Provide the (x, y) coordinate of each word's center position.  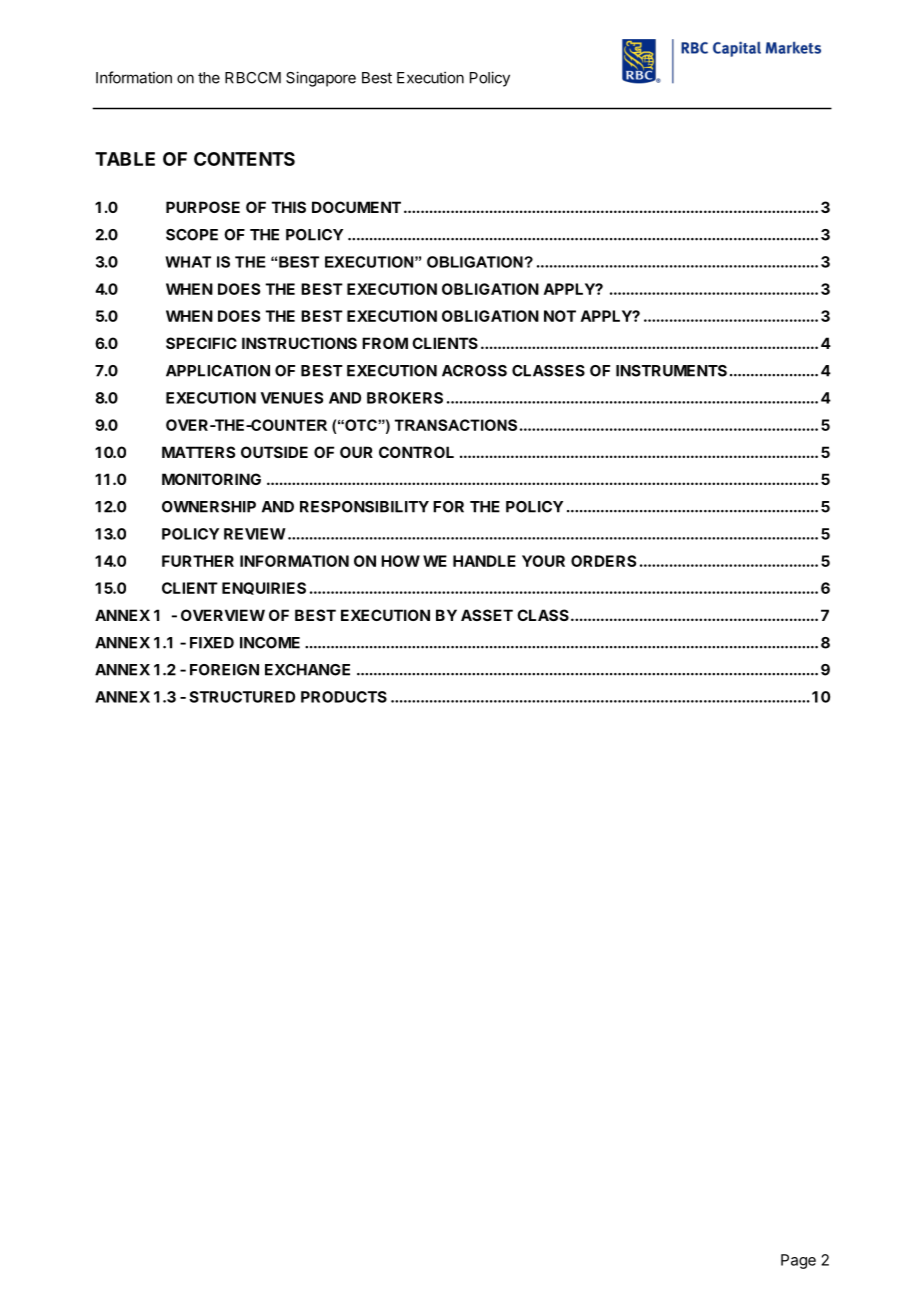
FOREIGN (224, 670)
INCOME (270, 643)
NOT (560, 316)
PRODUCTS (344, 697)
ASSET (487, 615)
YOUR (543, 561)
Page (798, 1261)
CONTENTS (244, 159)
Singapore (321, 79)
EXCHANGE (307, 670)
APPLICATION (218, 371)
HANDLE (484, 561)
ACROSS (474, 371)
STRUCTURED (242, 697)
